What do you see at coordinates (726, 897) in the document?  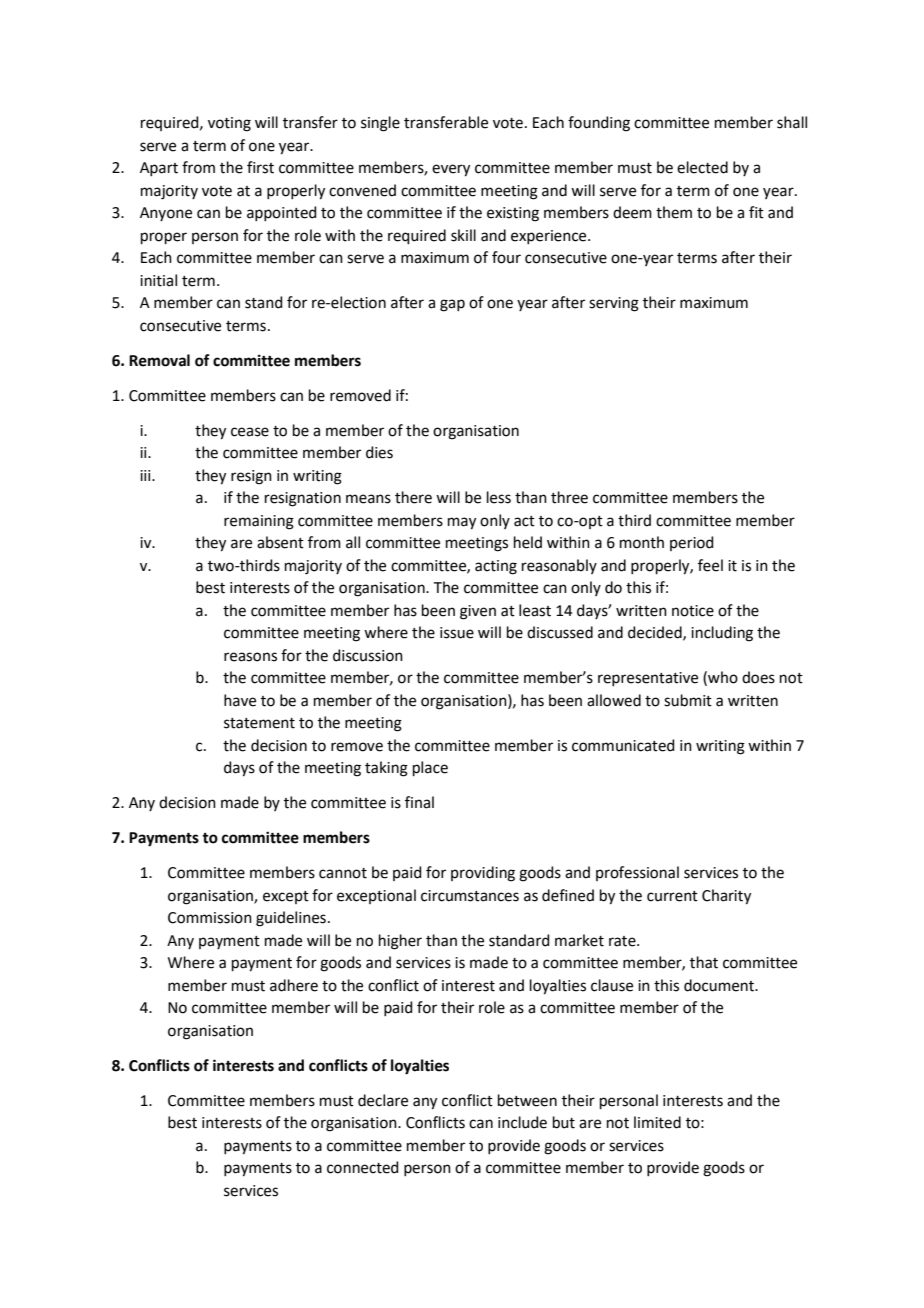 I see `Charity` at bounding box center [726, 897].
